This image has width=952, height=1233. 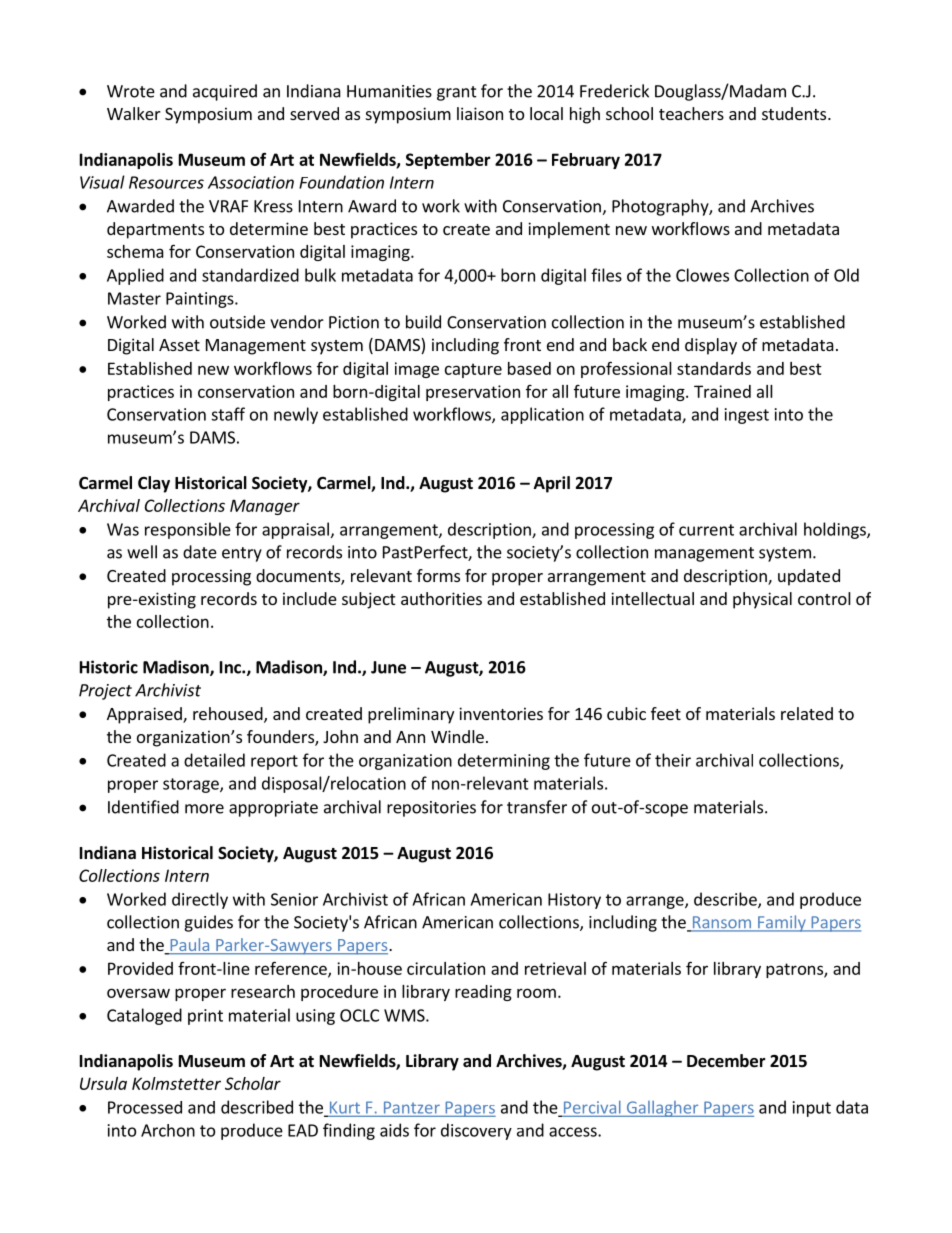 I want to click on students, so click(x=795, y=113).
